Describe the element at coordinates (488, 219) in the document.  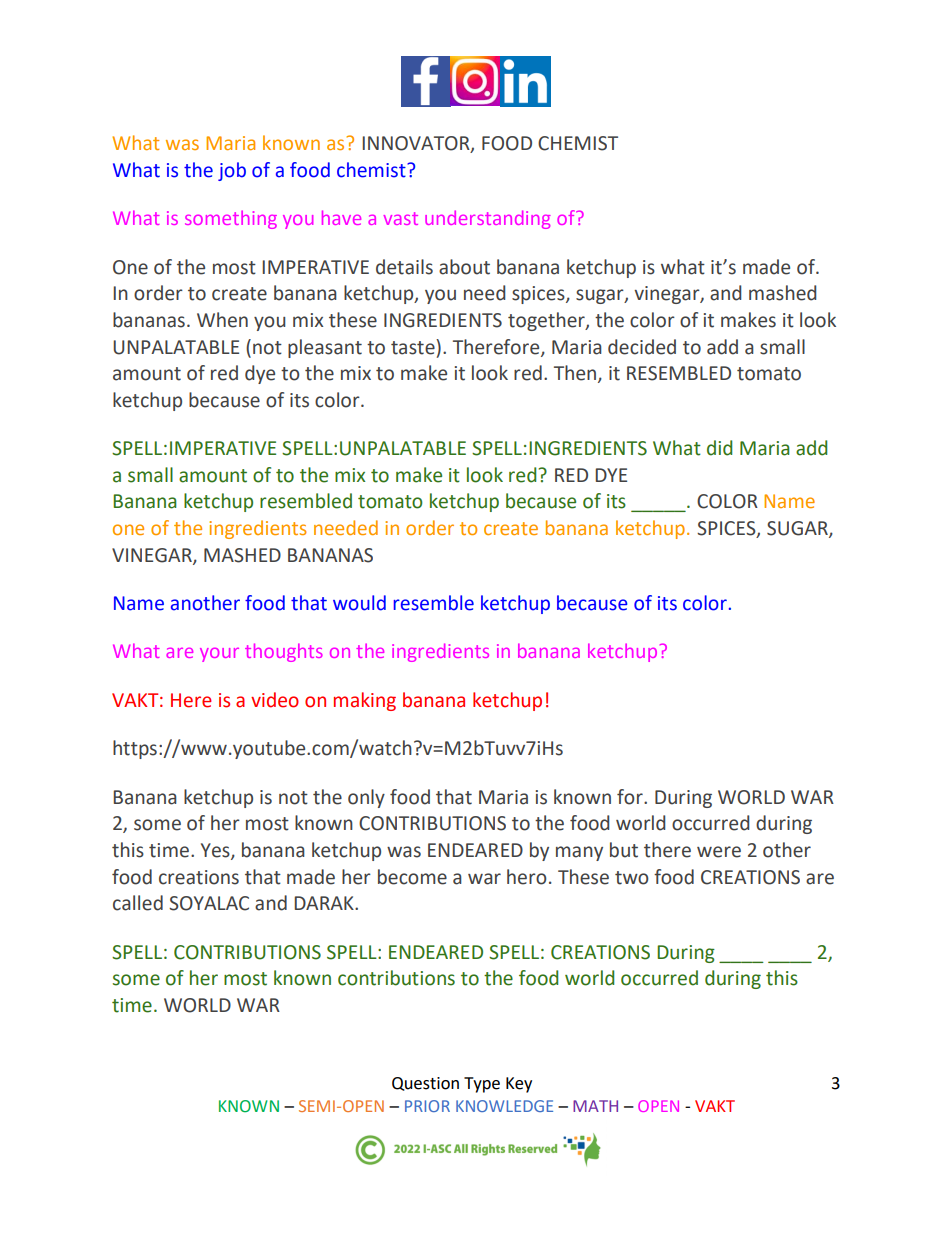
I see `understanding` at that location.
